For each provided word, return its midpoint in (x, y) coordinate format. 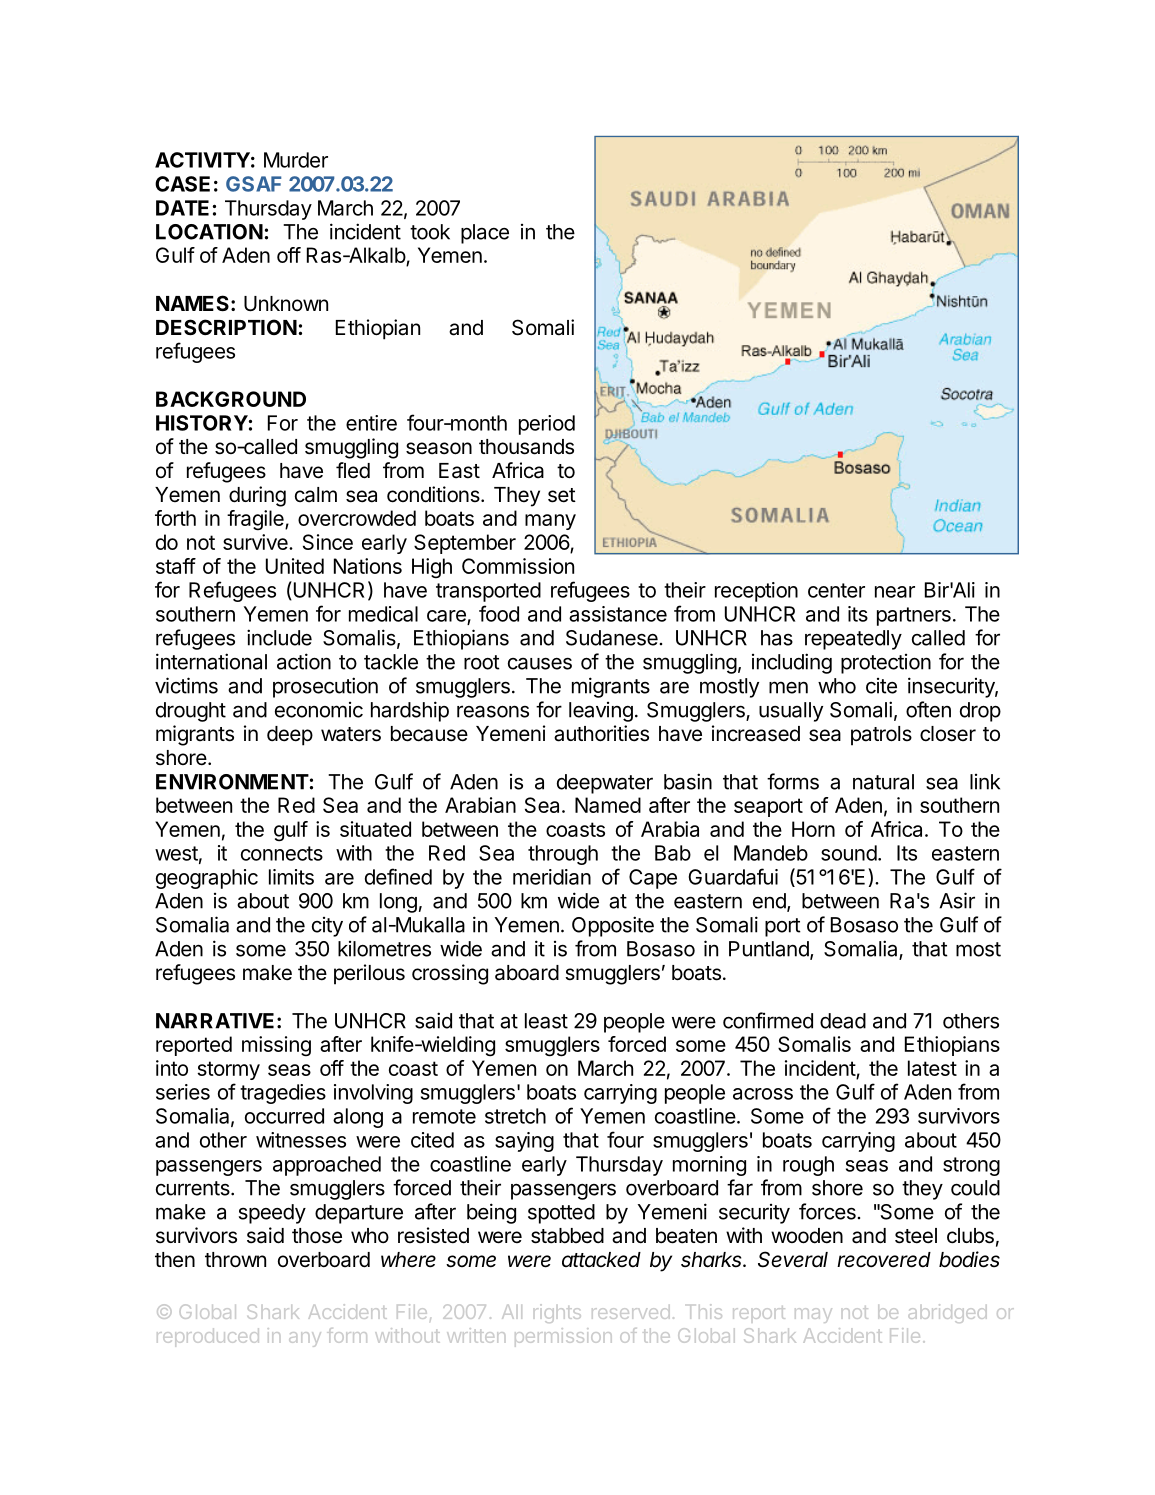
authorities (601, 733)
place (485, 234)
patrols (881, 736)
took (430, 232)
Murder (296, 160)
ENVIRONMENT (232, 782)
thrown (235, 1260)
